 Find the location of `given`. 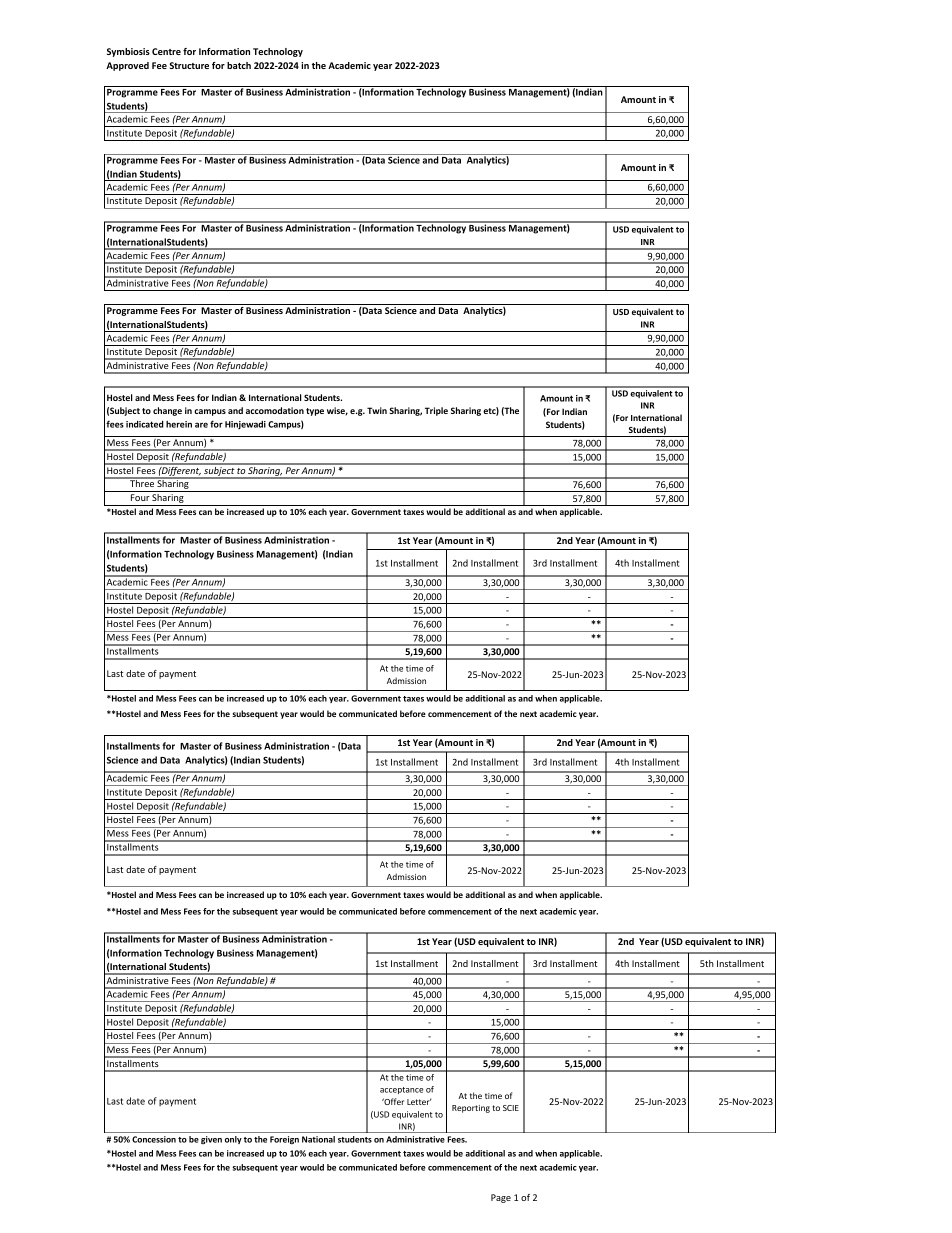

given is located at coordinates (211, 1140).
